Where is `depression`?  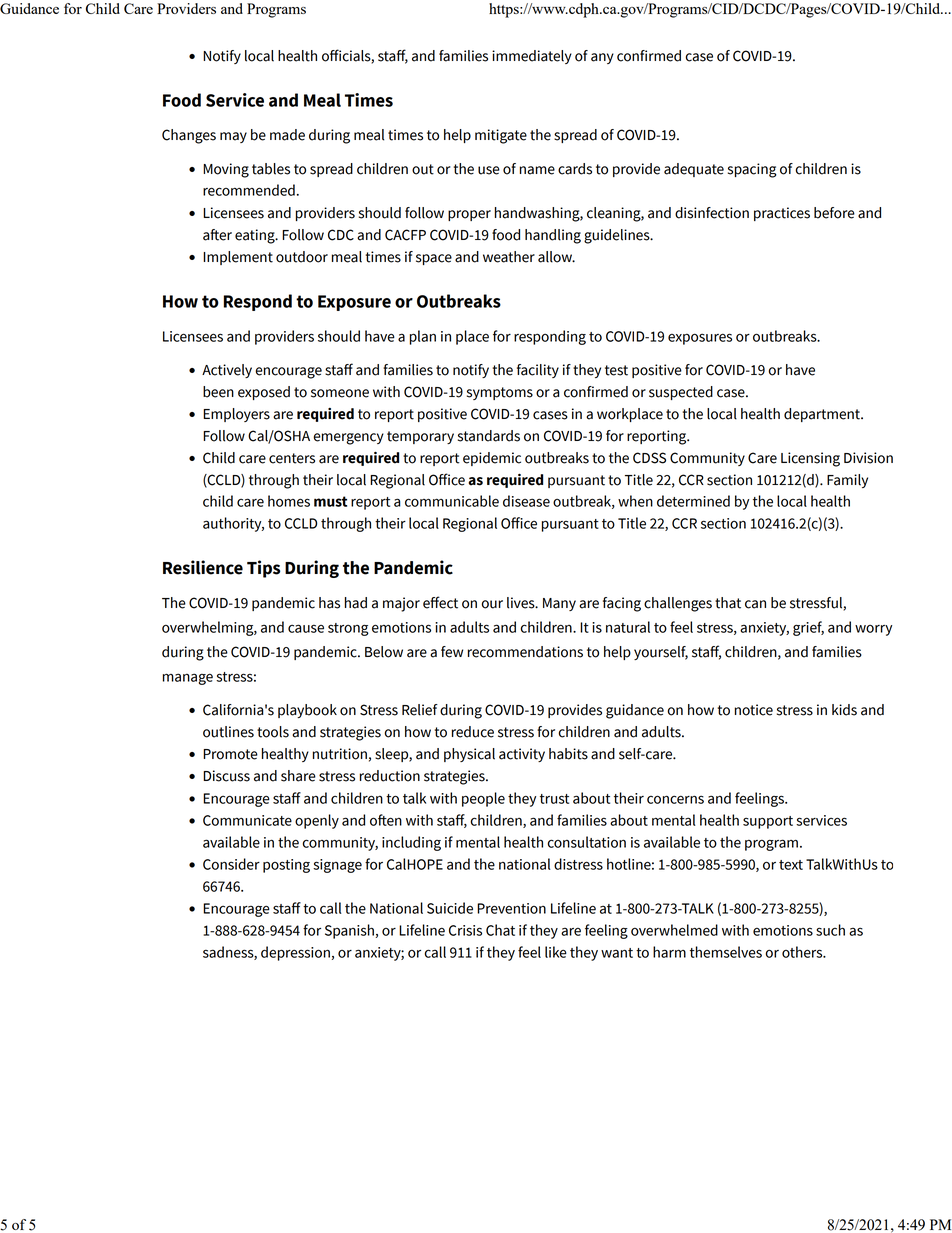
depression is located at coordinates (295, 953).
